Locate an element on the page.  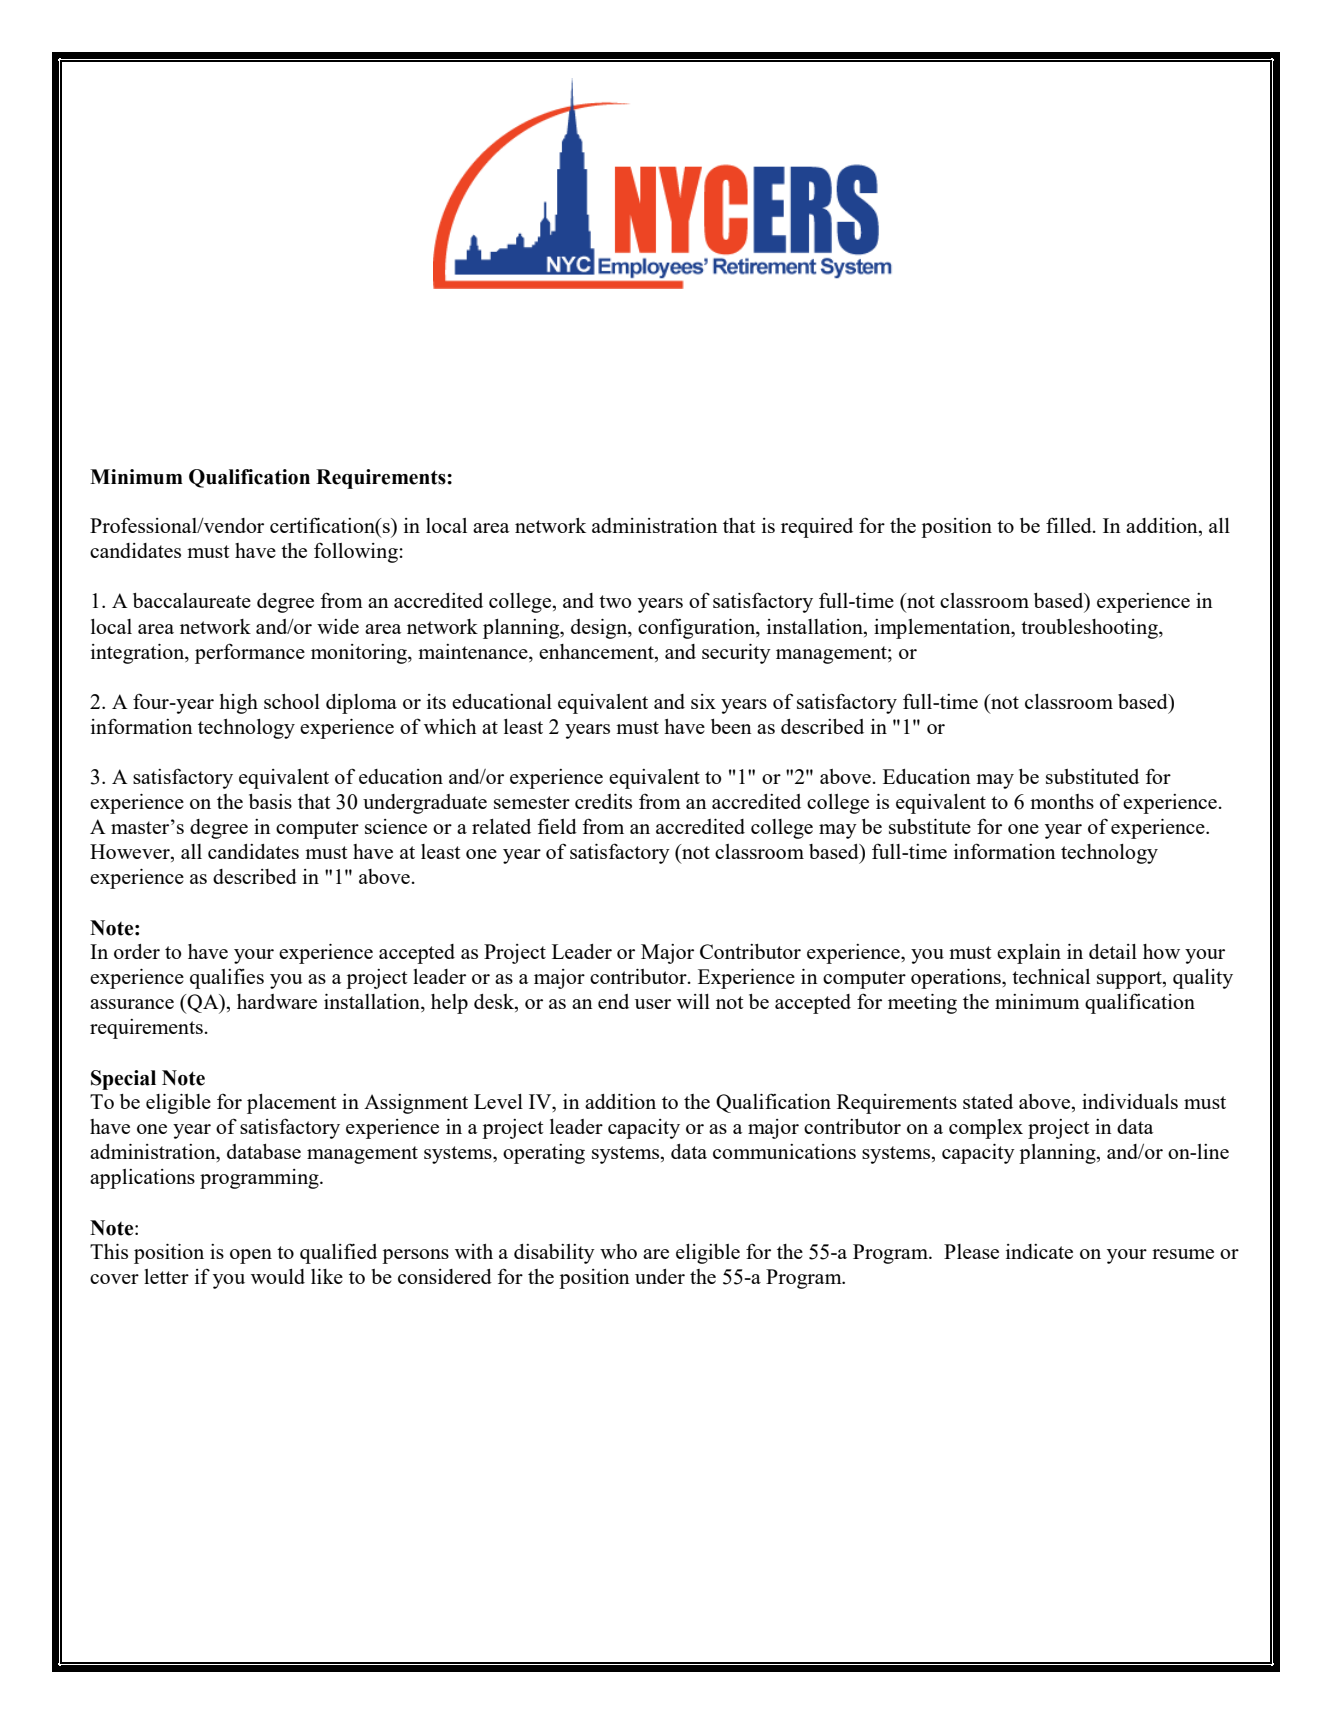
filled is located at coordinates (1070, 525).
